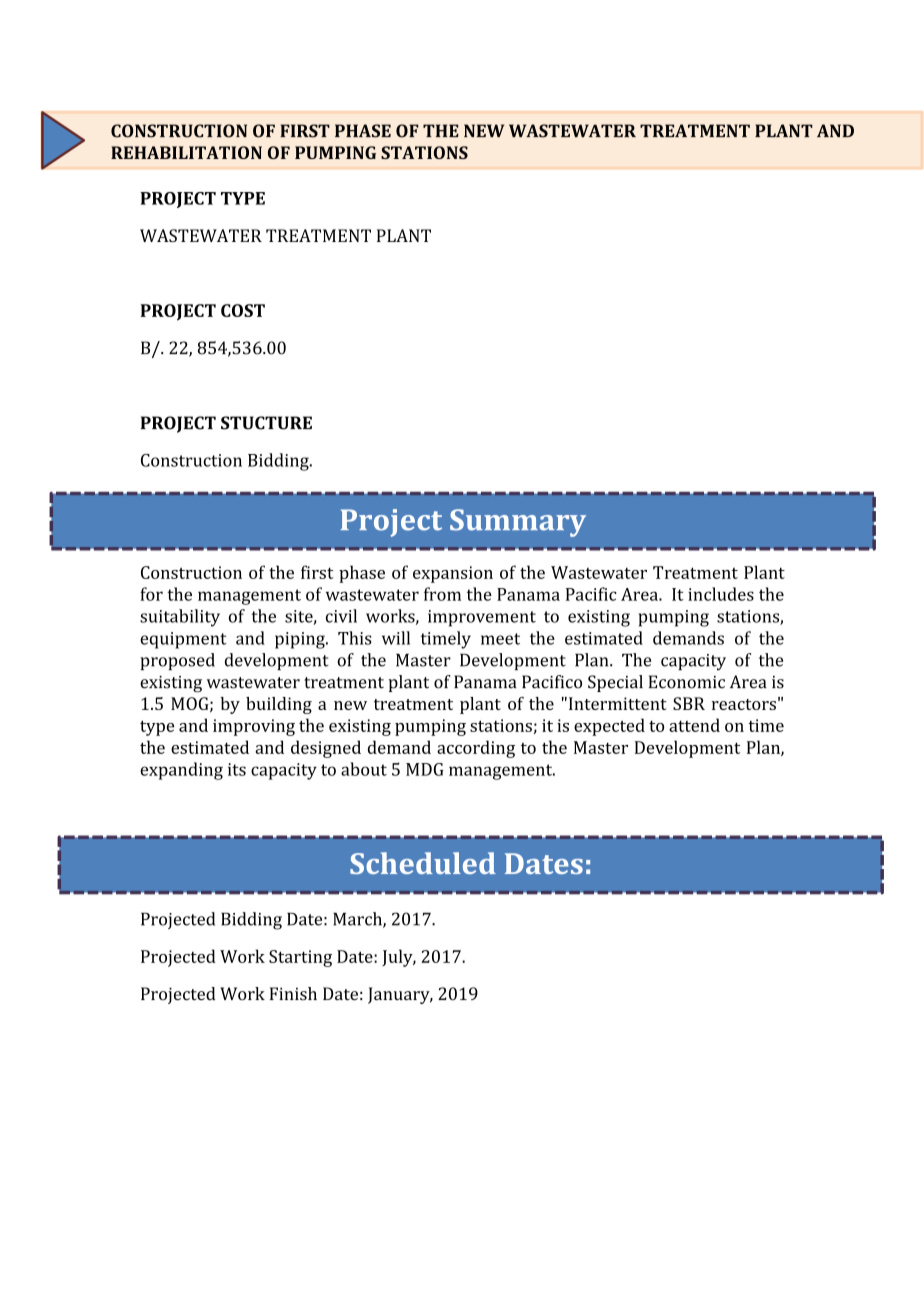 The height and width of the image is (1309, 924). Describe the element at coordinates (687, 682) in the image. I see `Economic` at that location.
